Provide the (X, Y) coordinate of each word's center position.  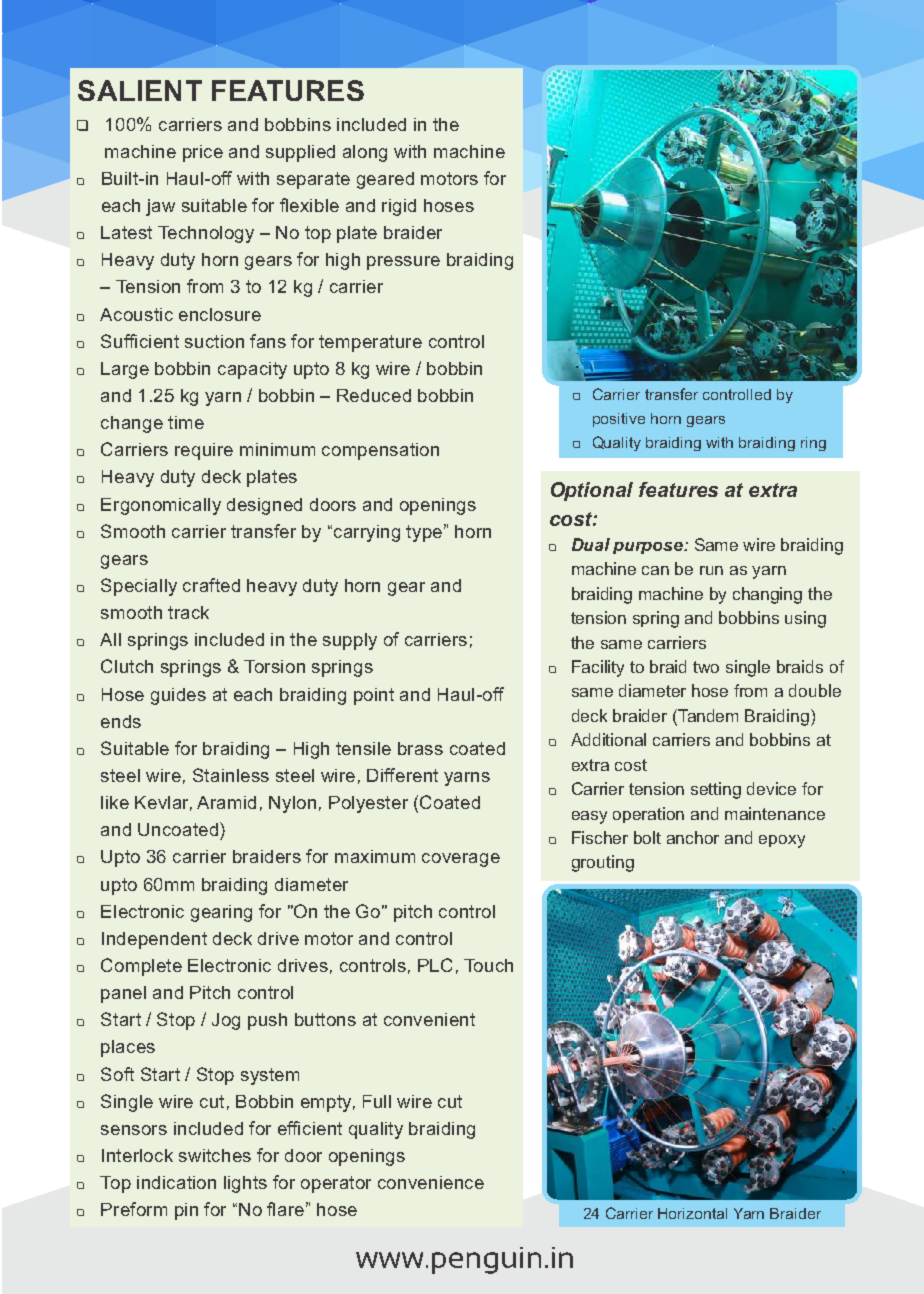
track (188, 612)
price (203, 153)
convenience (431, 1182)
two (706, 667)
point (374, 696)
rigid (399, 207)
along (365, 153)
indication (176, 1182)
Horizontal (692, 1213)
